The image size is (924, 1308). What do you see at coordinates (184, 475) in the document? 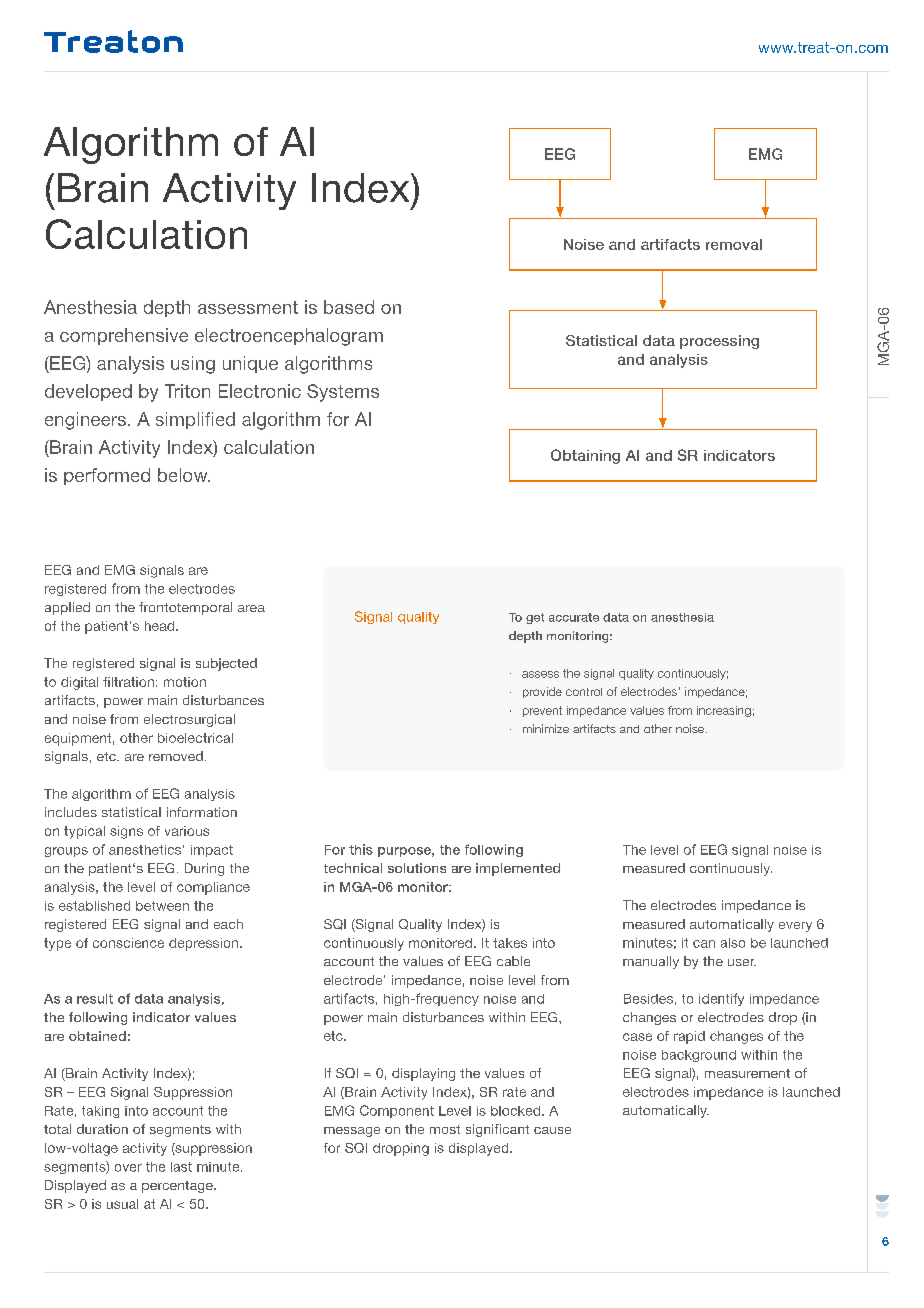
I see `below` at bounding box center [184, 475].
